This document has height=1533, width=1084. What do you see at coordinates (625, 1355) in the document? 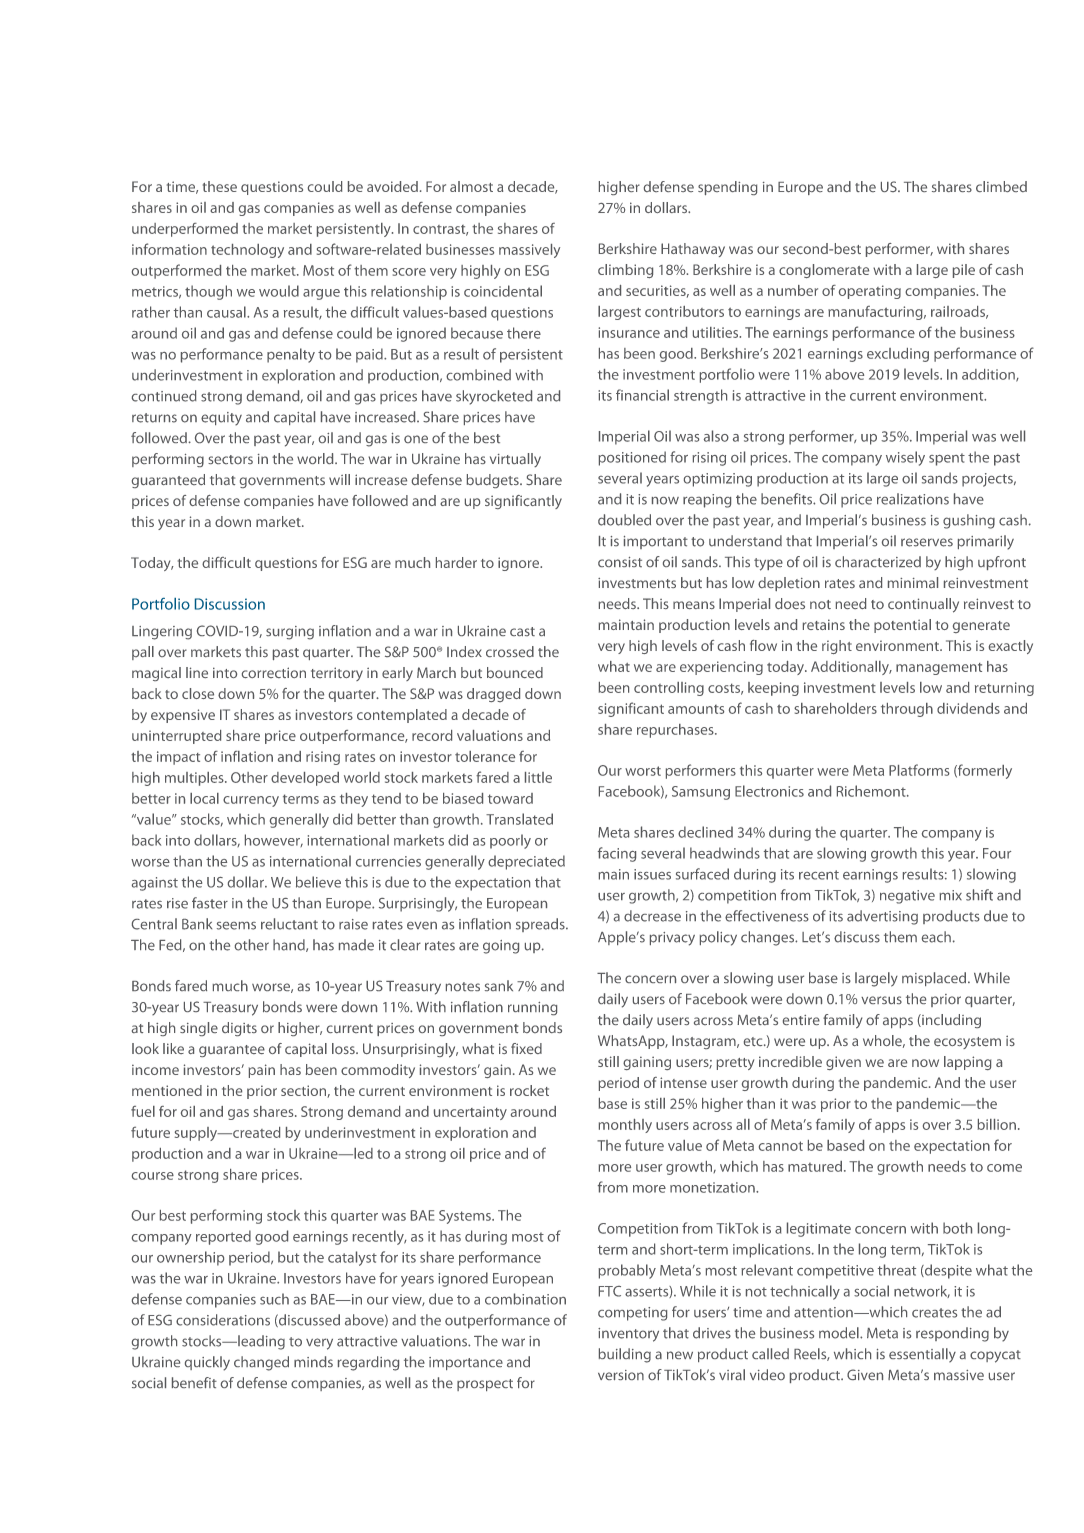
I see `building` at bounding box center [625, 1355].
